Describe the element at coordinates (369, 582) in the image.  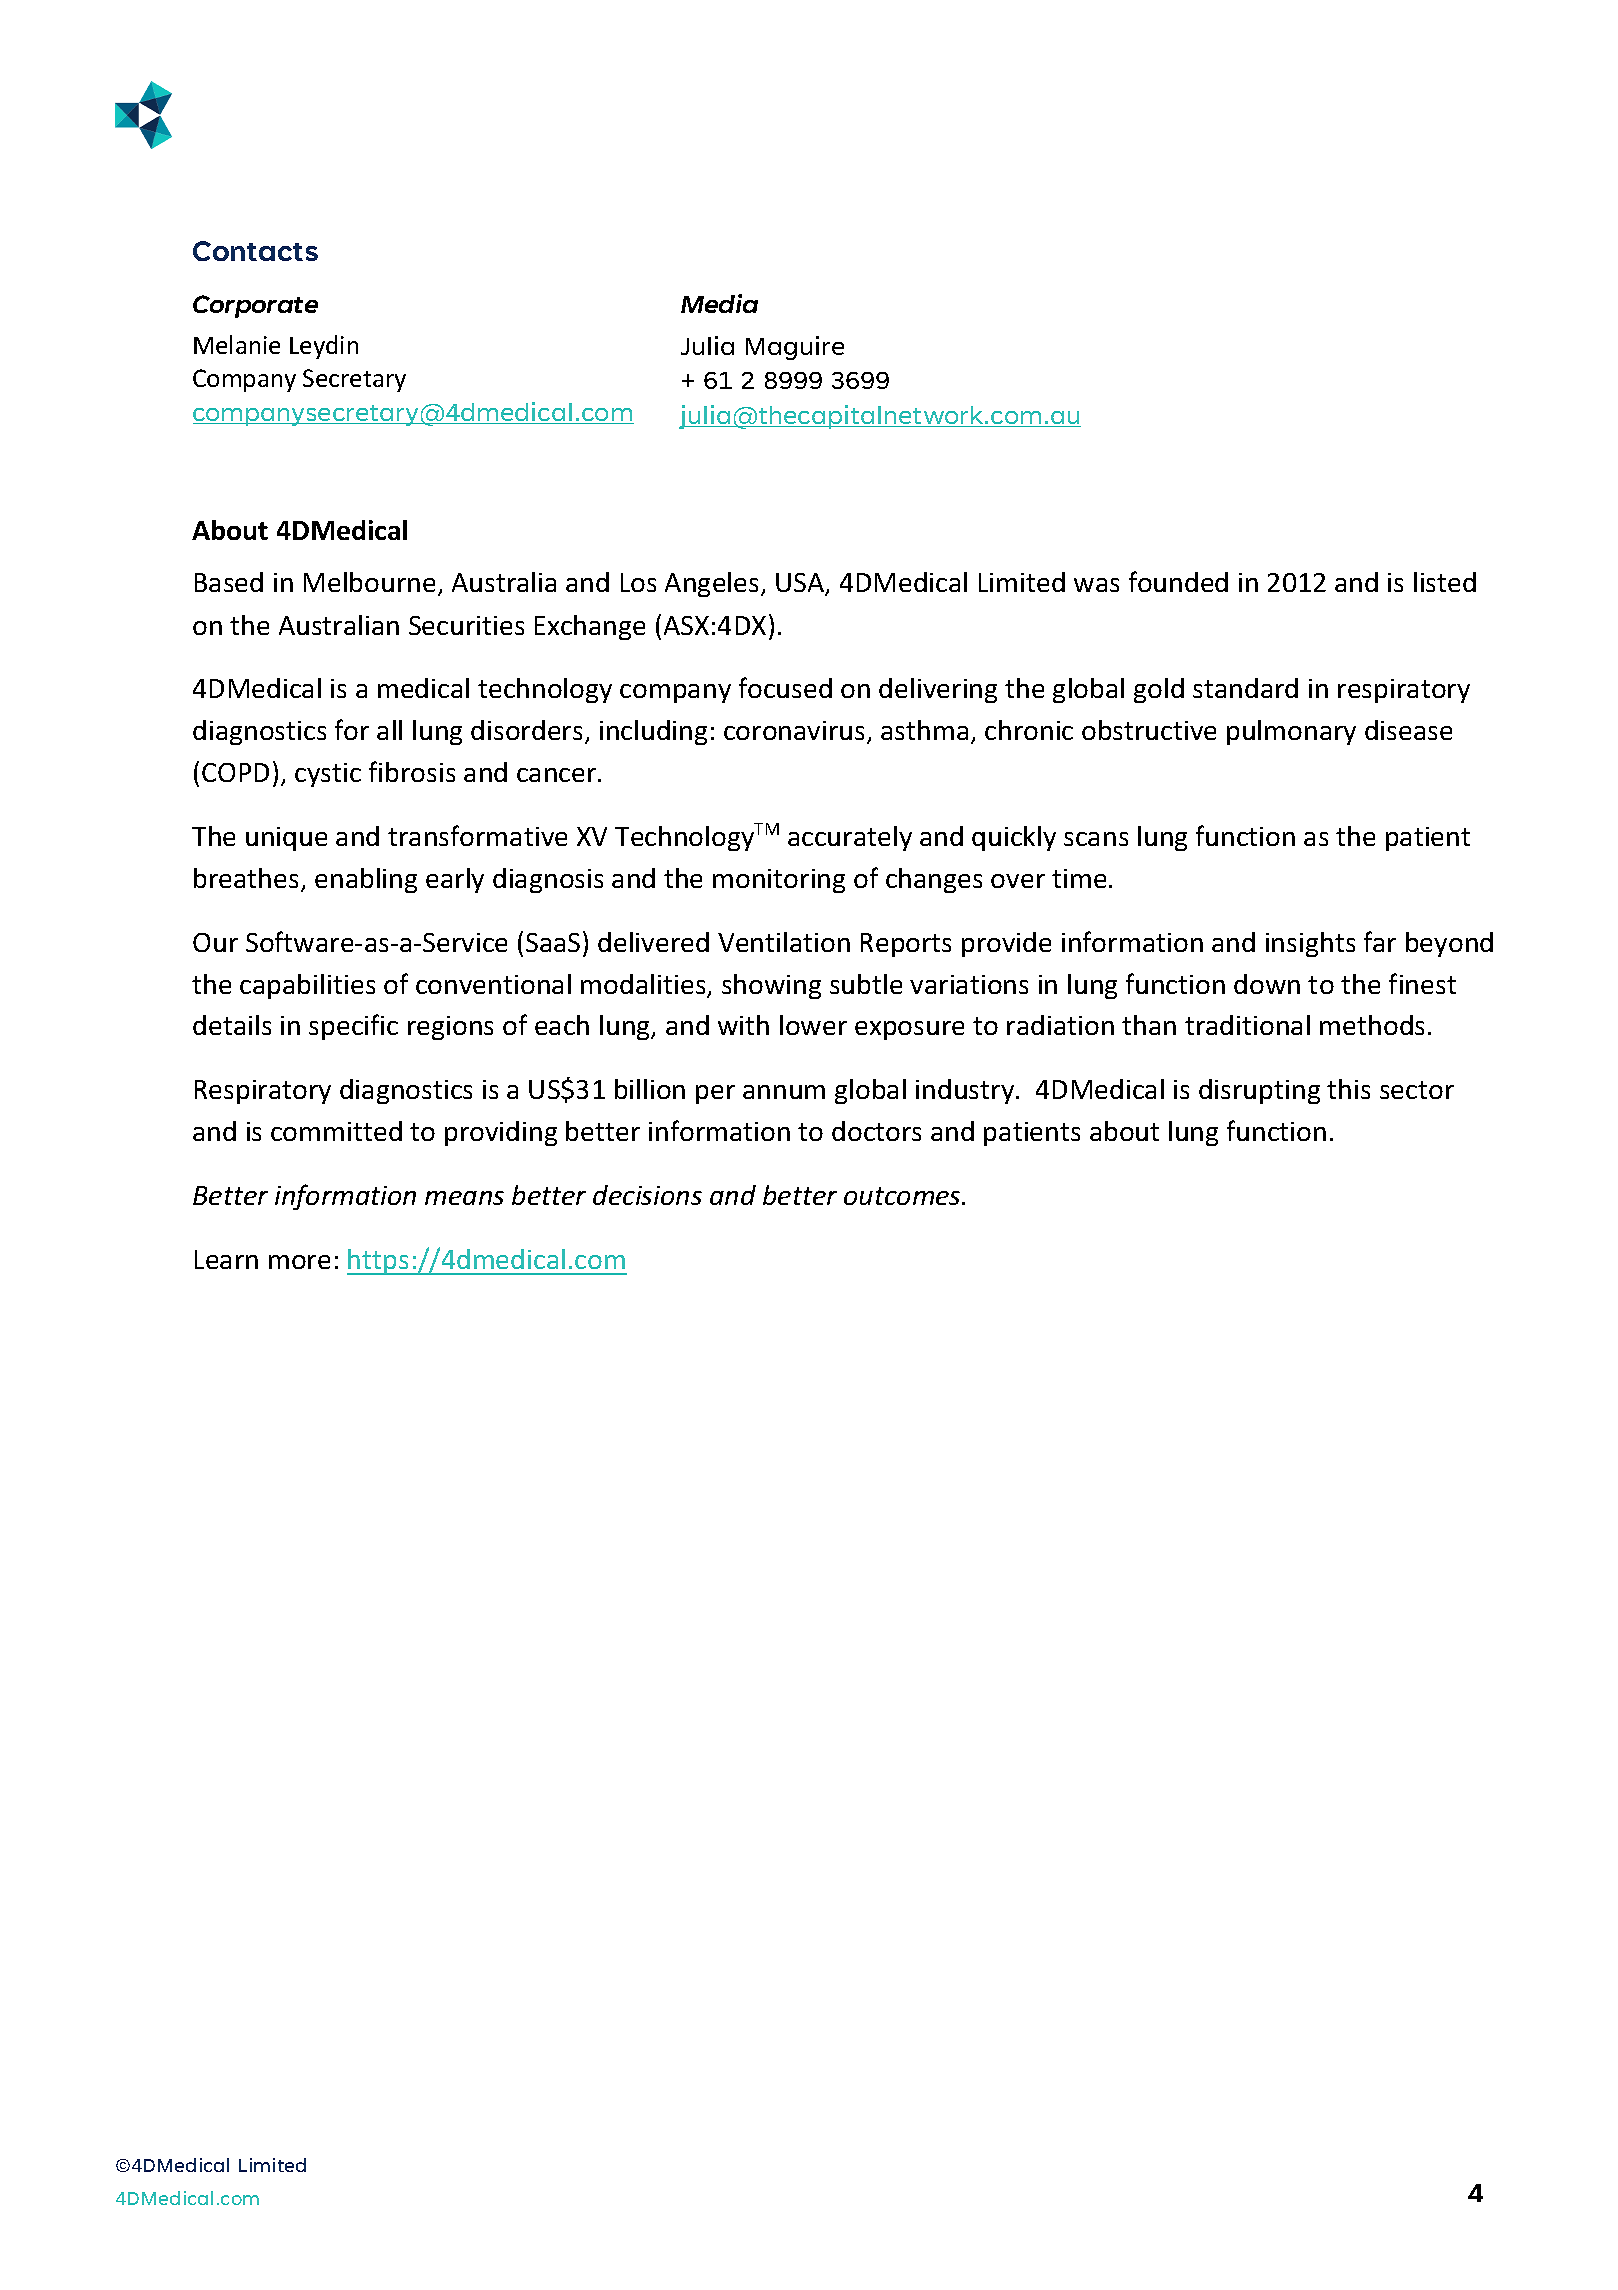
I see `Melbourne` at that location.
